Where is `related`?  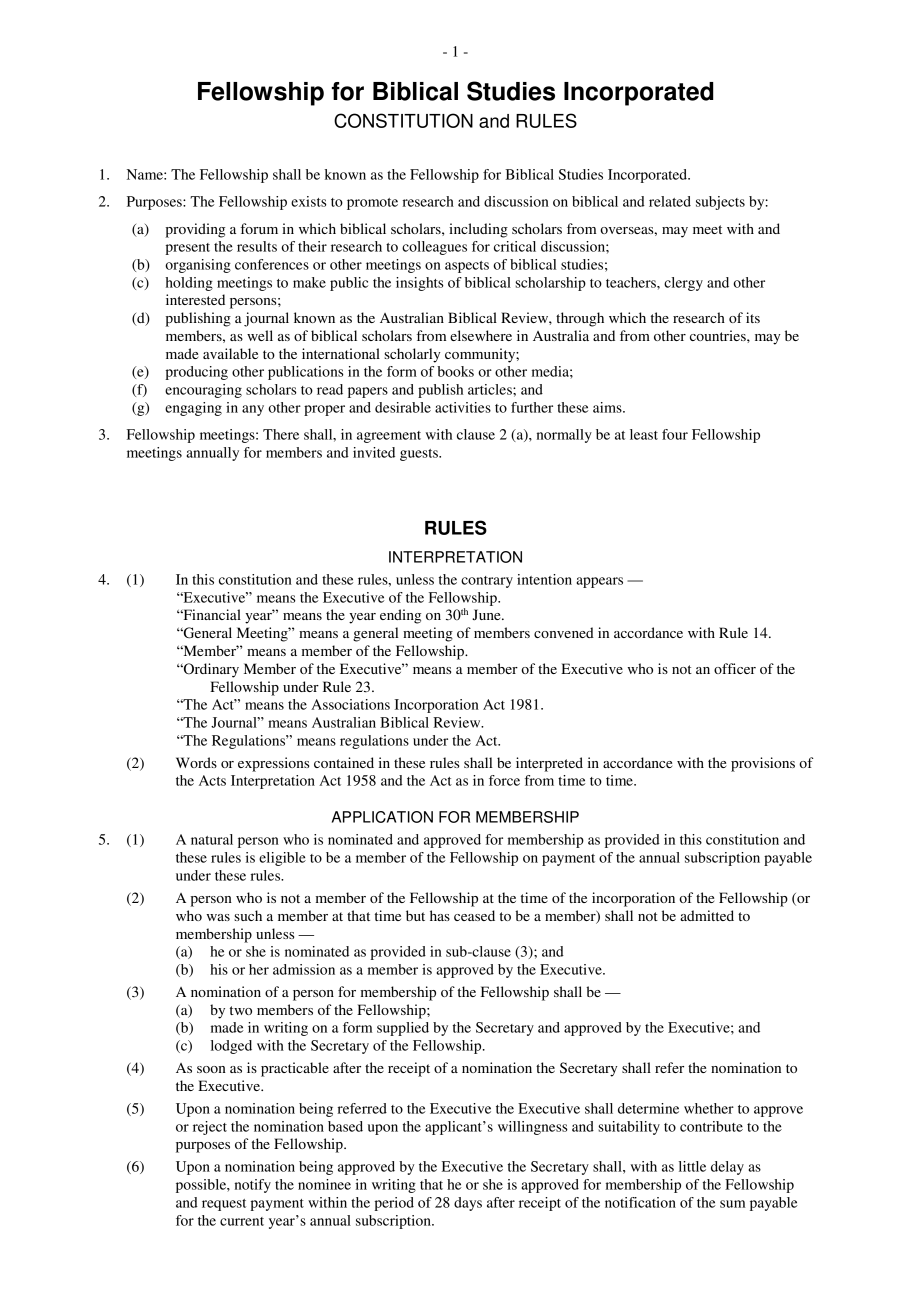
related is located at coordinates (670, 201).
